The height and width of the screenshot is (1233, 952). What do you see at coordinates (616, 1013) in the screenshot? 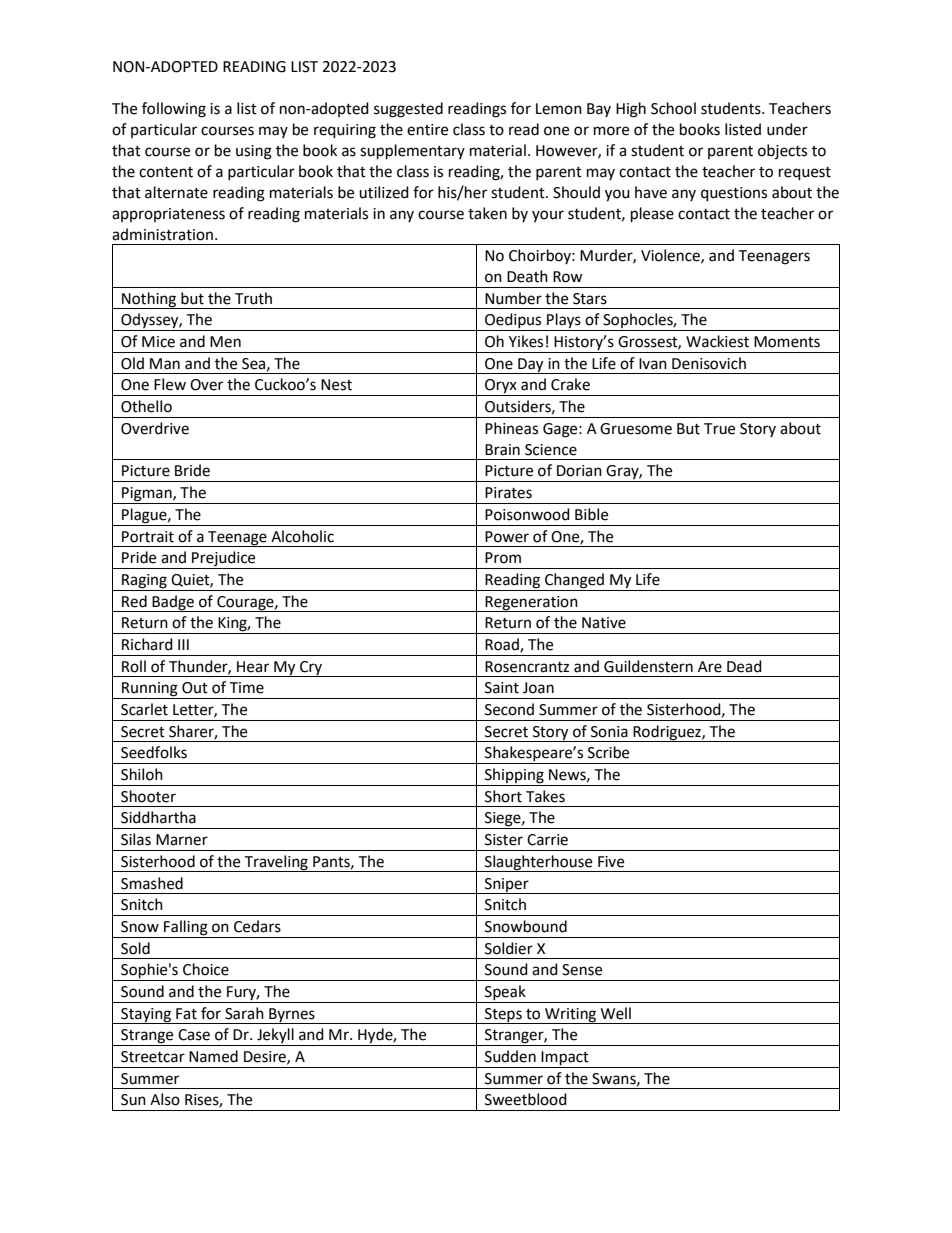
I see `Well` at bounding box center [616, 1013].
